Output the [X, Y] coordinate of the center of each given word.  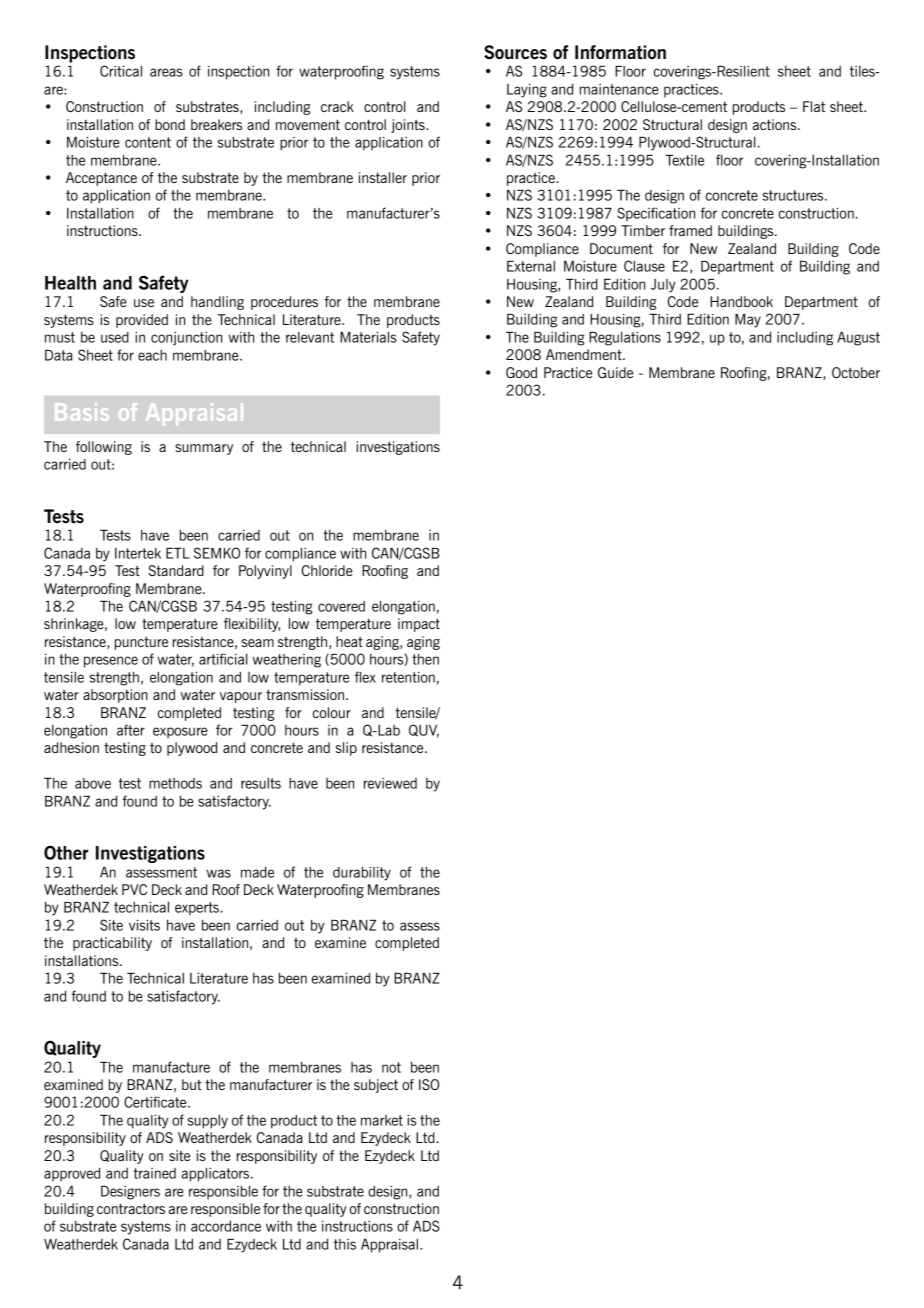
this [345, 1244]
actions [776, 124]
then [425, 659]
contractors [131, 1208]
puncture [141, 643]
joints [409, 126]
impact [419, 625]
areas [166, 72]
